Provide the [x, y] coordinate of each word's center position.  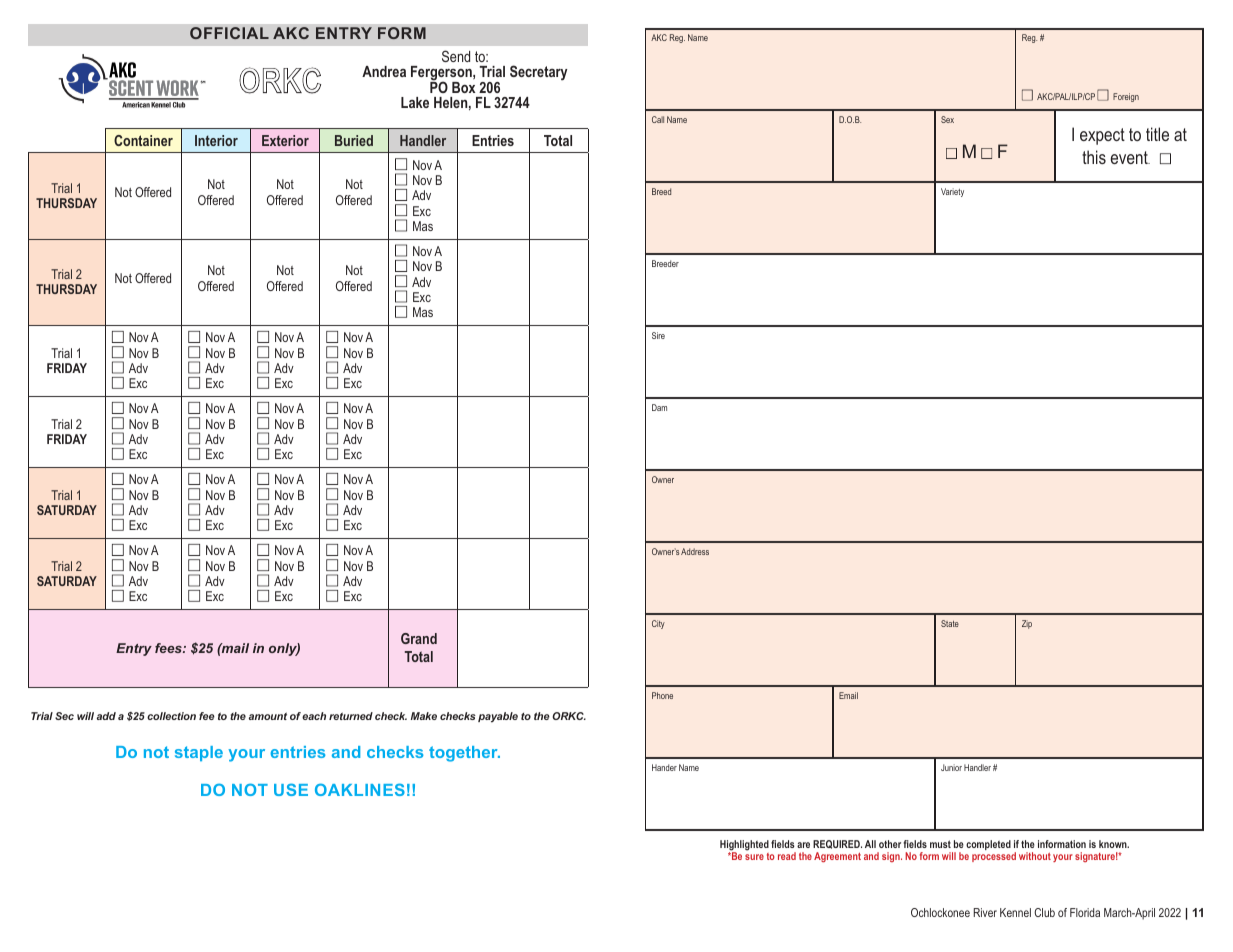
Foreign [1126, 97]
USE [291, 789]
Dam [659, 407]
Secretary [539, 72]
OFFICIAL [229, 33]
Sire [658, 335]
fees [169, 648]
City [658, 624]
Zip [1027, 624]
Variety [952, 192]
